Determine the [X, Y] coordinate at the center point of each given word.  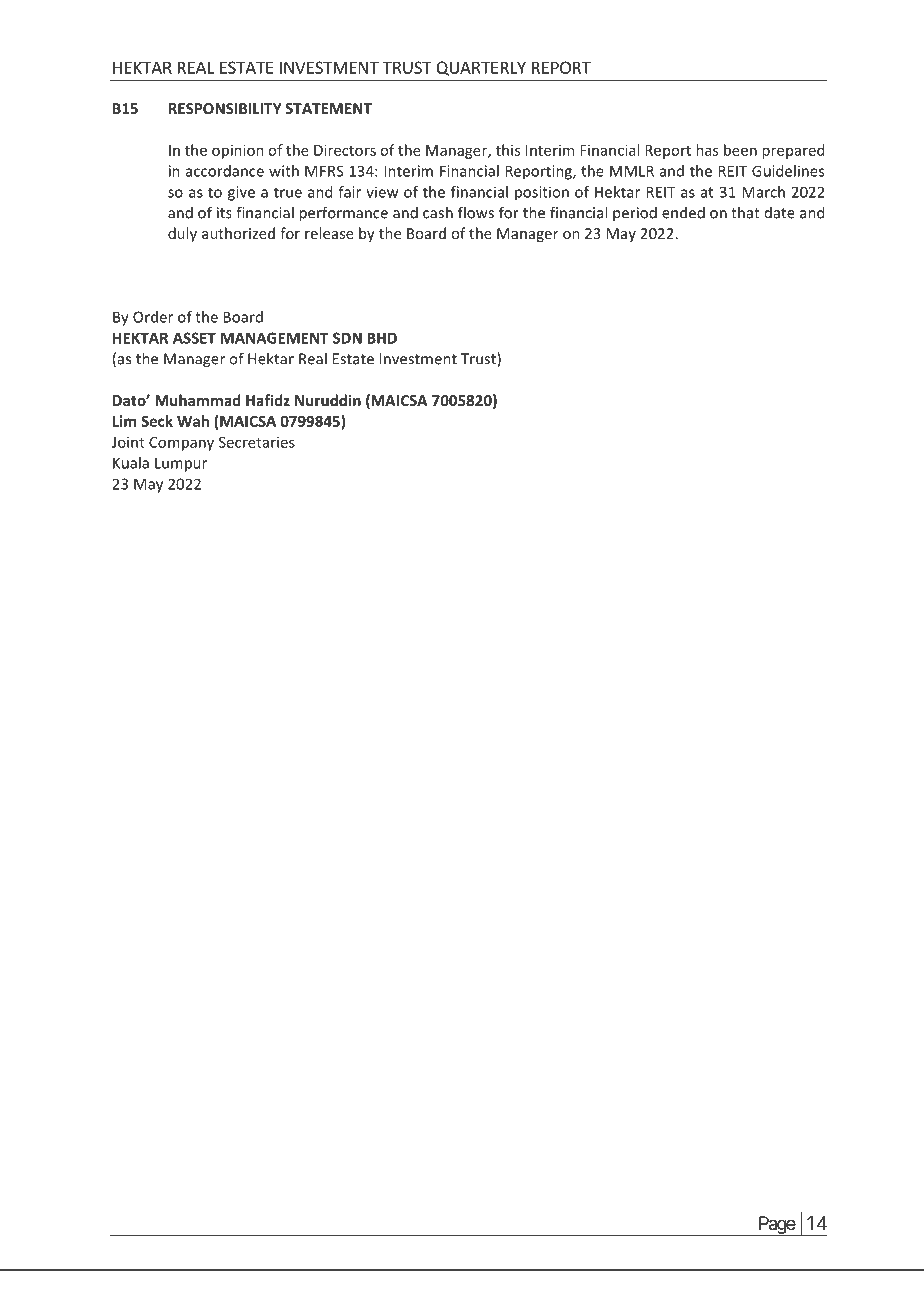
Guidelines [788, 171]
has [707, 150]
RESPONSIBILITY [225, 108]
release [329, 233]
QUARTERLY [481, 68]
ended [683, 212]
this [508, 150]
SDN [347, 338]
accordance [225, 171]
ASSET [194, 338]
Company [181, 444]
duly [182, 234]
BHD [382, 338]
